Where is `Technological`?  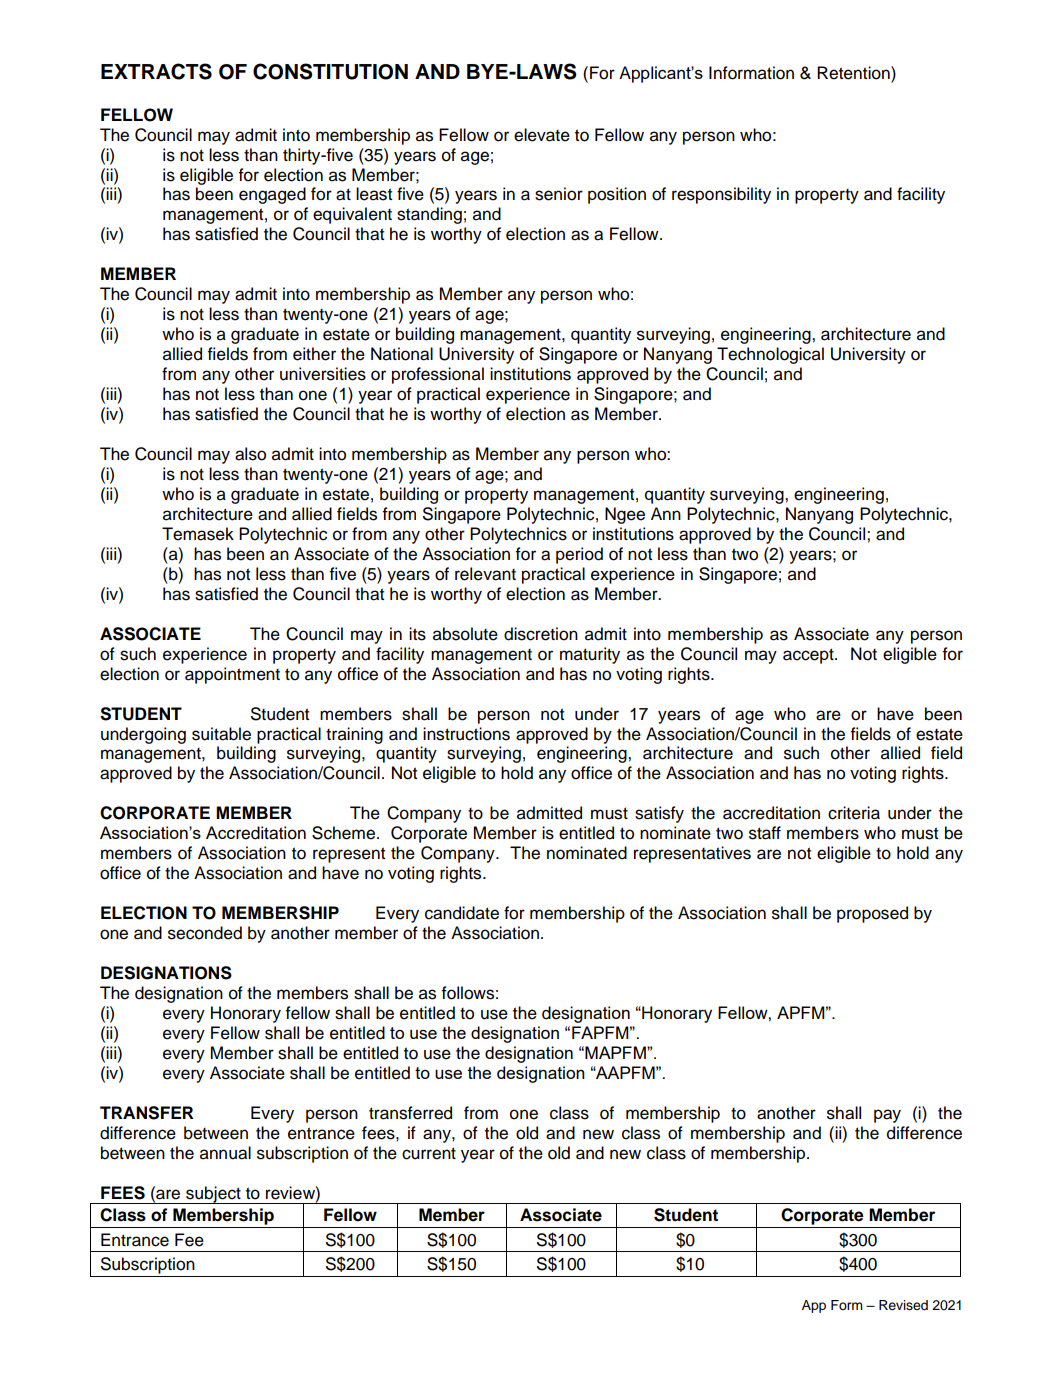
Technological is located at coordinates (770, 355).
